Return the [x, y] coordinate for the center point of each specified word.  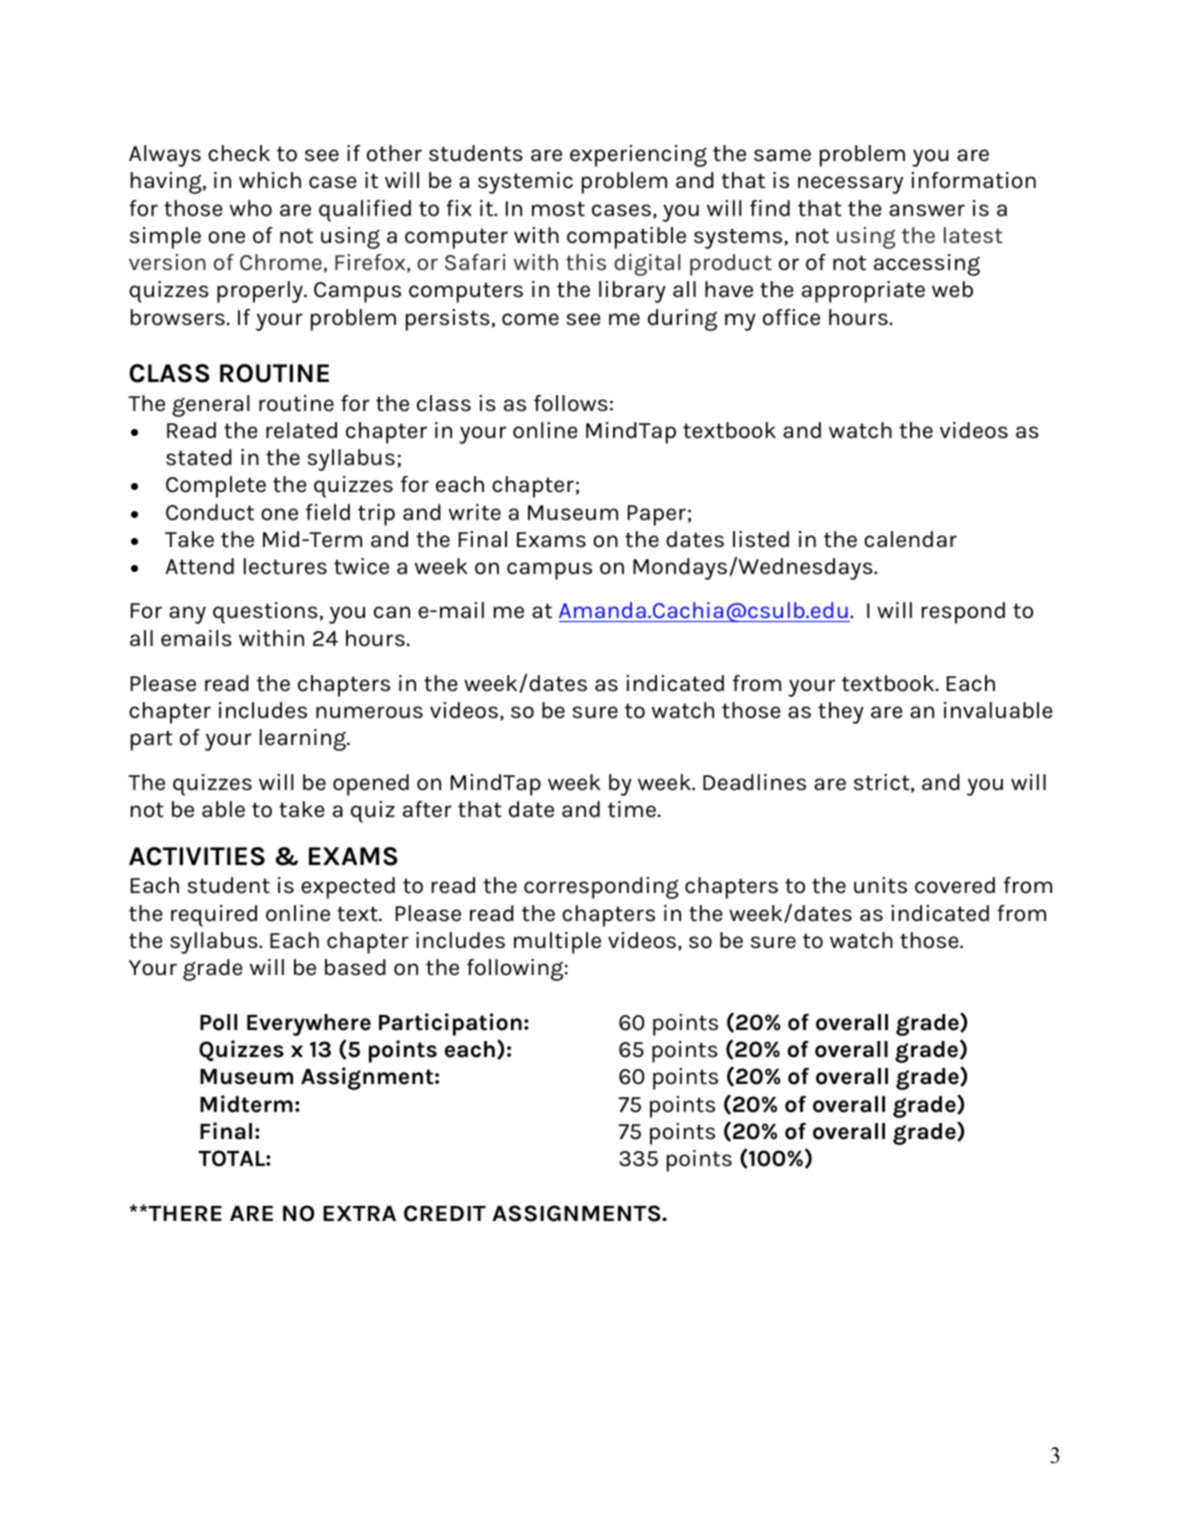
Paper [657, 515]
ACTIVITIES [197, 856]
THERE [184, 1213]
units [880, 885]
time [632, 809]
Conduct [210, 512]
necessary [850, 185]
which [270, 180]
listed [761, 539]
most [558, 209]
